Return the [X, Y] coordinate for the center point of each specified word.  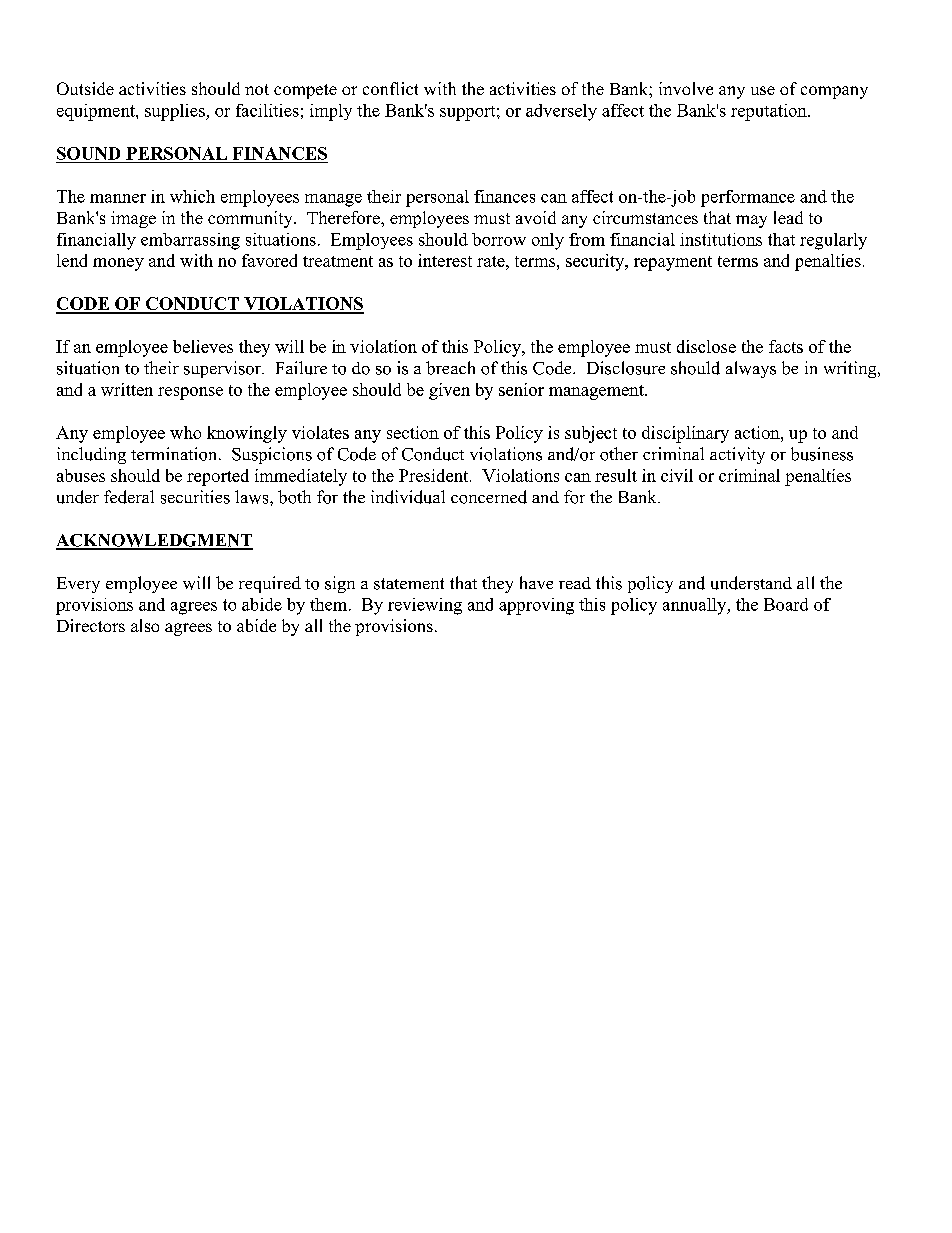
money [118, 264]
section [413, 432]
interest [445, 260]
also [145, 625]
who [185, 432]
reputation [770, 112]
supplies [176, 112]
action [758, 432]
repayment [673, 263]
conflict [390, 88]
